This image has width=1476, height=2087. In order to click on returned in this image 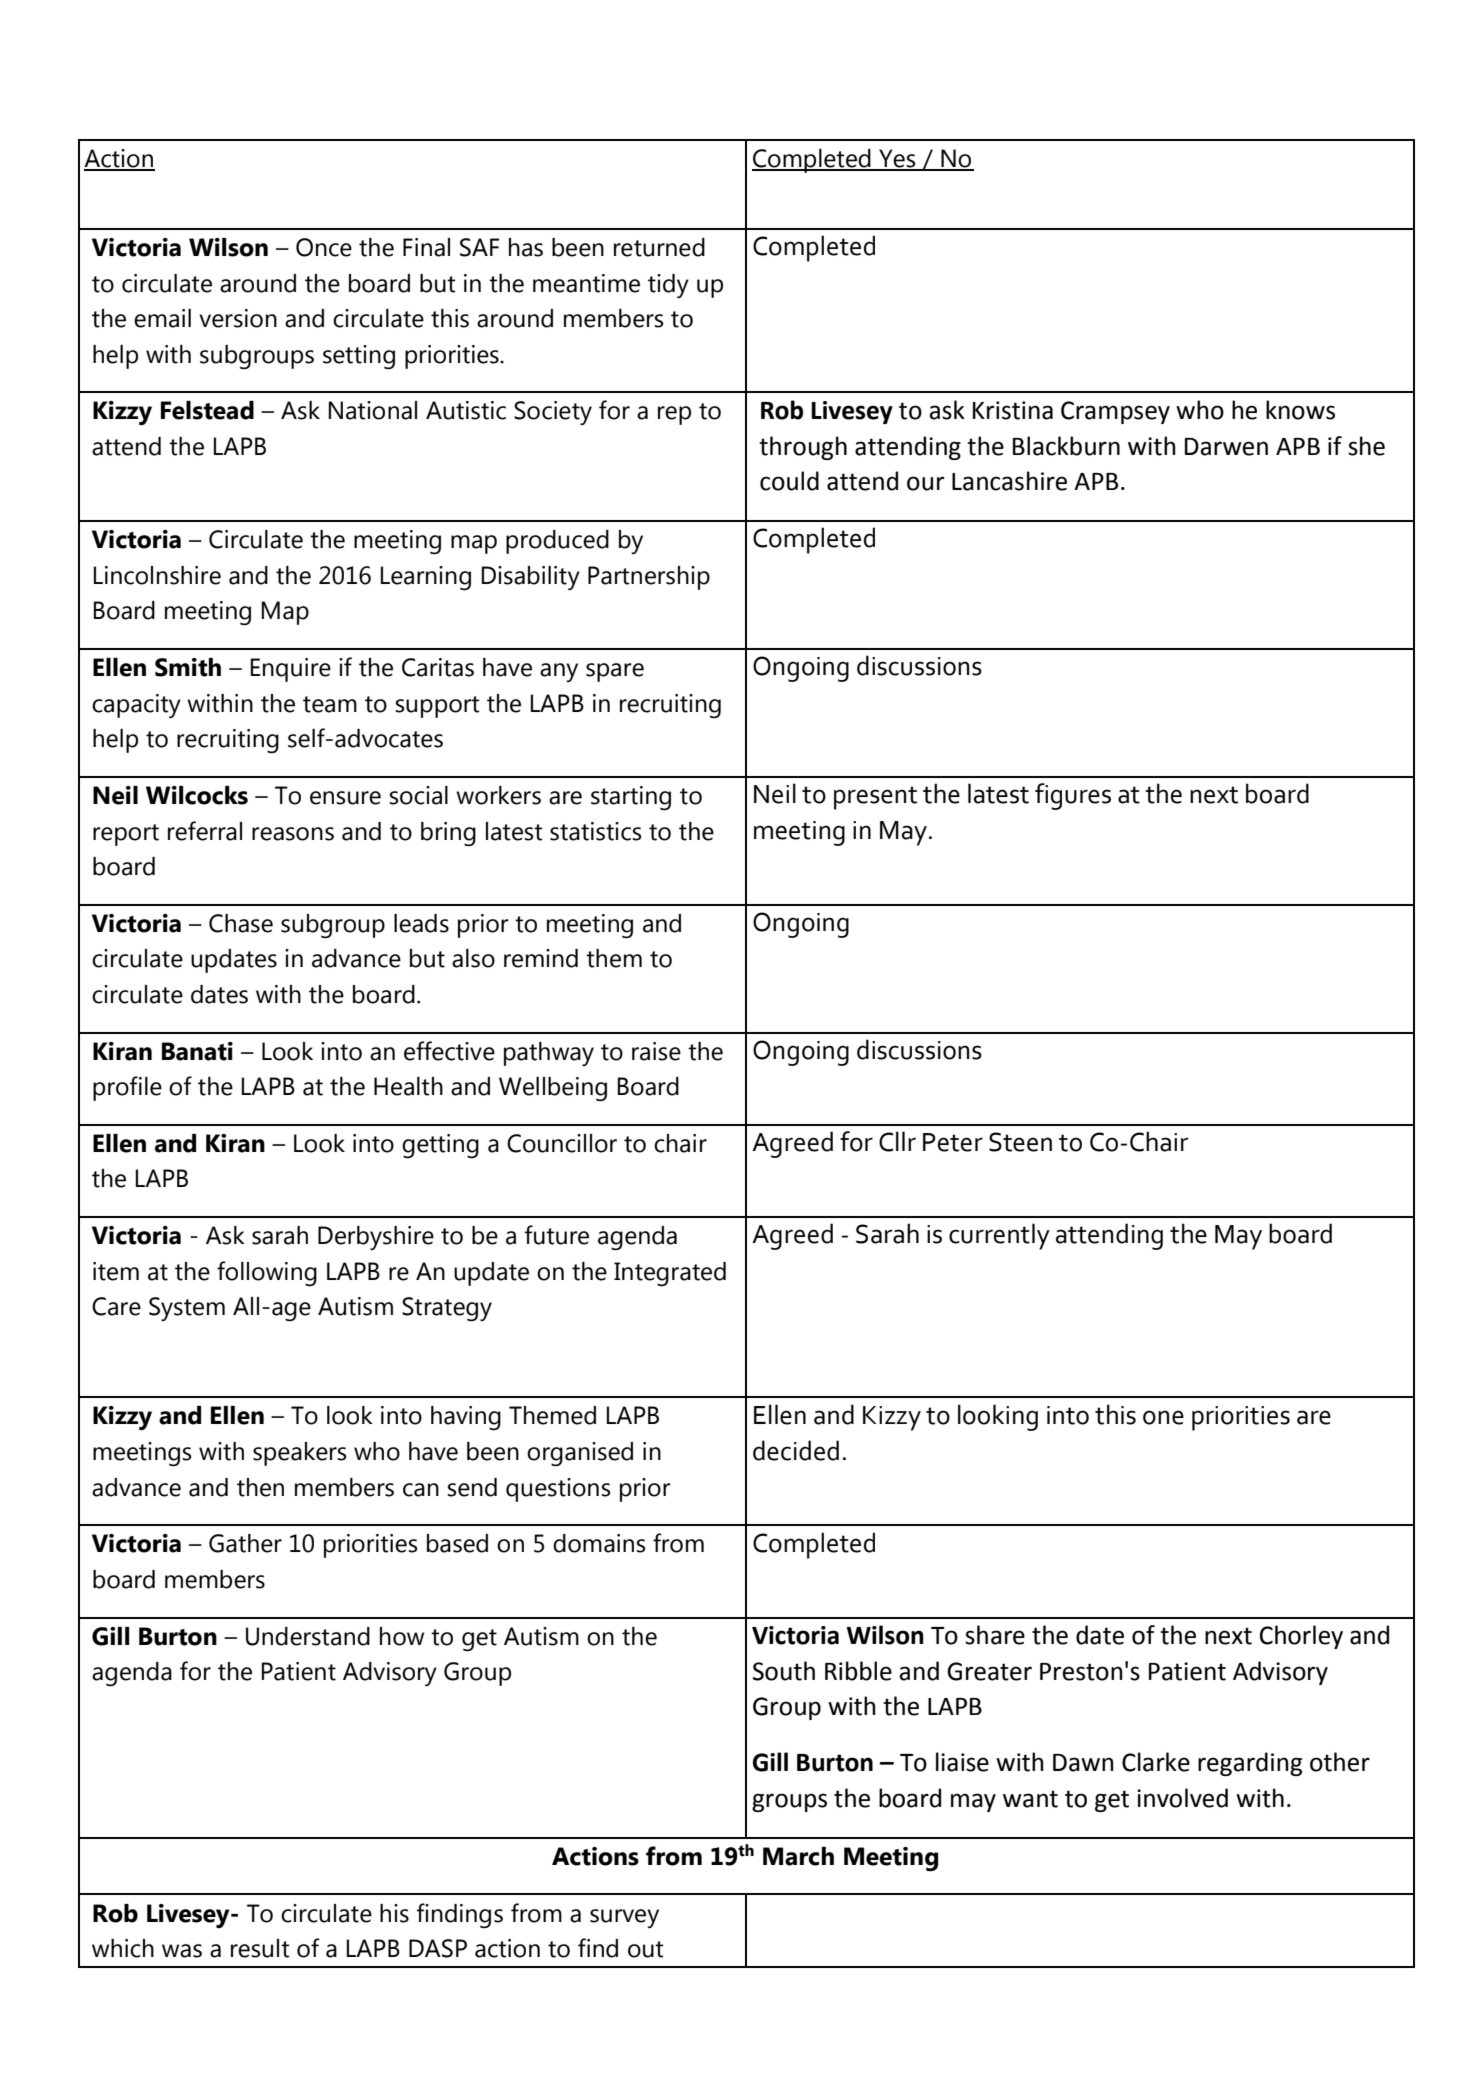, I will do `click(659, 247)`.
